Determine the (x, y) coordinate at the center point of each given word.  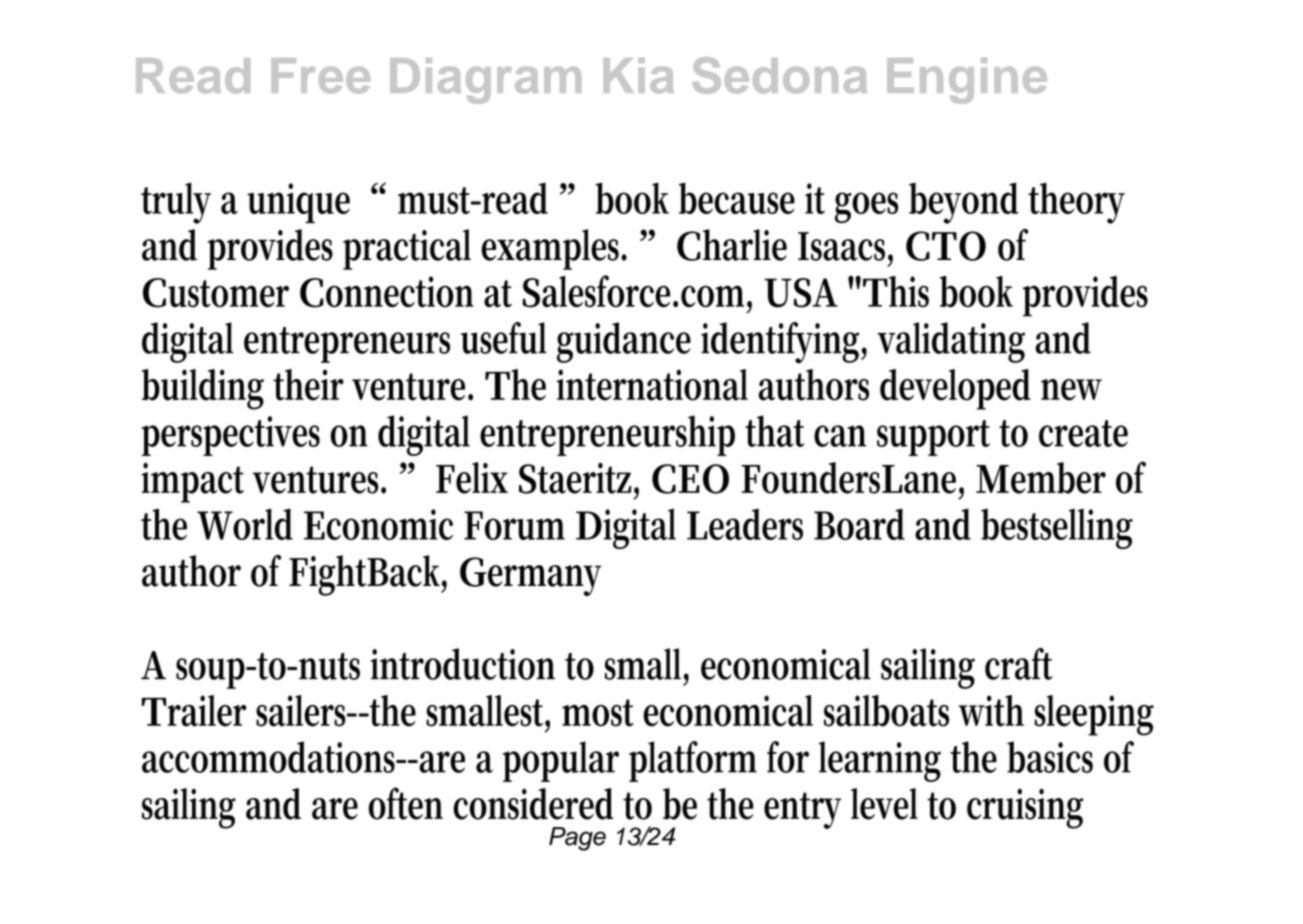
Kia (638, 76)
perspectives (230, 436)
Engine (967, 81)
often (406, 803)
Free (321, 76)
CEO (690, 479)
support (933, 438)
